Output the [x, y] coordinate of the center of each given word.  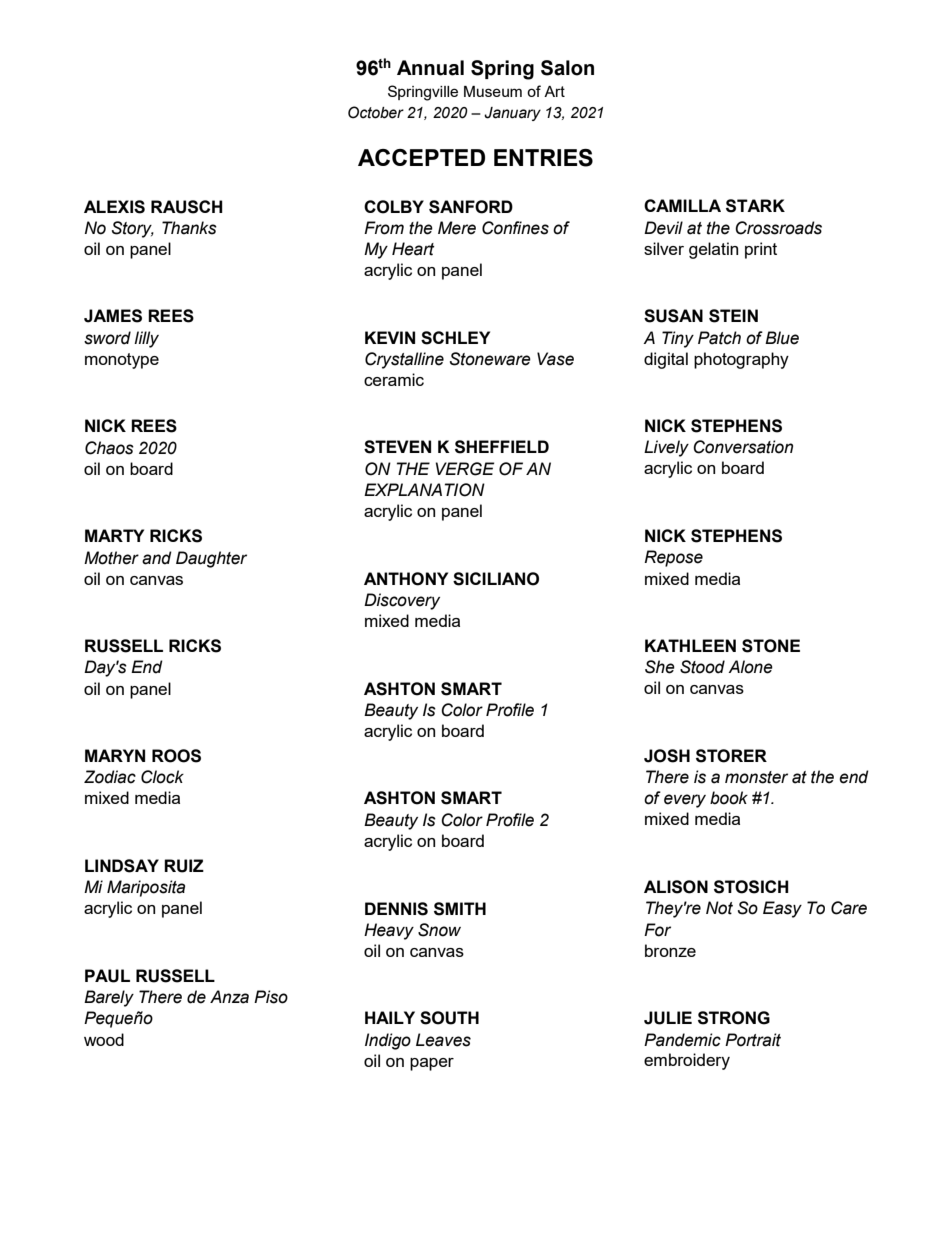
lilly [146, 339]
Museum [493, 91]
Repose [673, 558]
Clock [162, 777]
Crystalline [404, 360]
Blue [782, 338]
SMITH [460, 909]
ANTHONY [406, 579]
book [729, 798]
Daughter [211, 559]
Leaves [443, 1040]
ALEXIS [114, 207]
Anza [229, 997]
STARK [755, 206]
